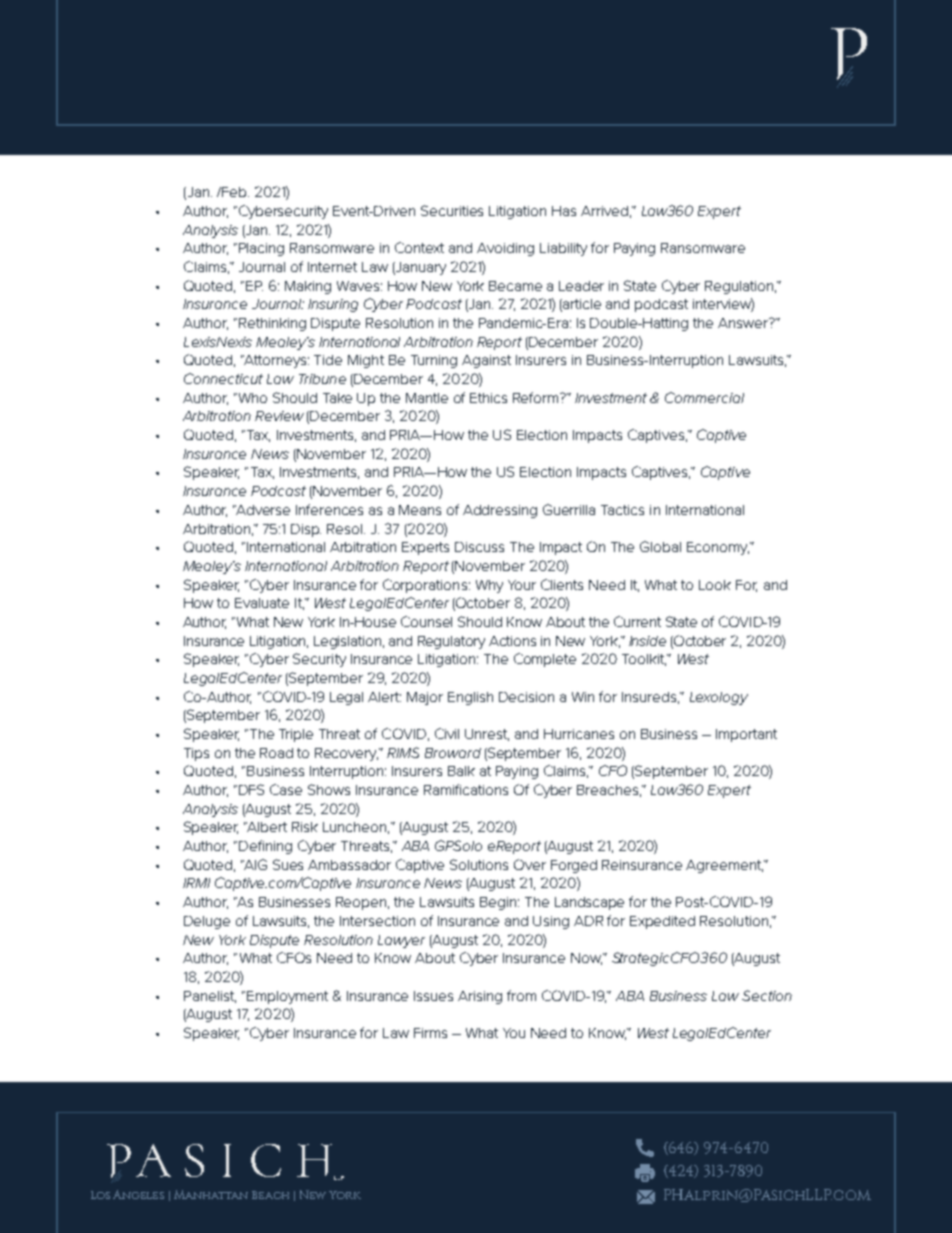  I want to click on Deluge, so click(207, 922).
